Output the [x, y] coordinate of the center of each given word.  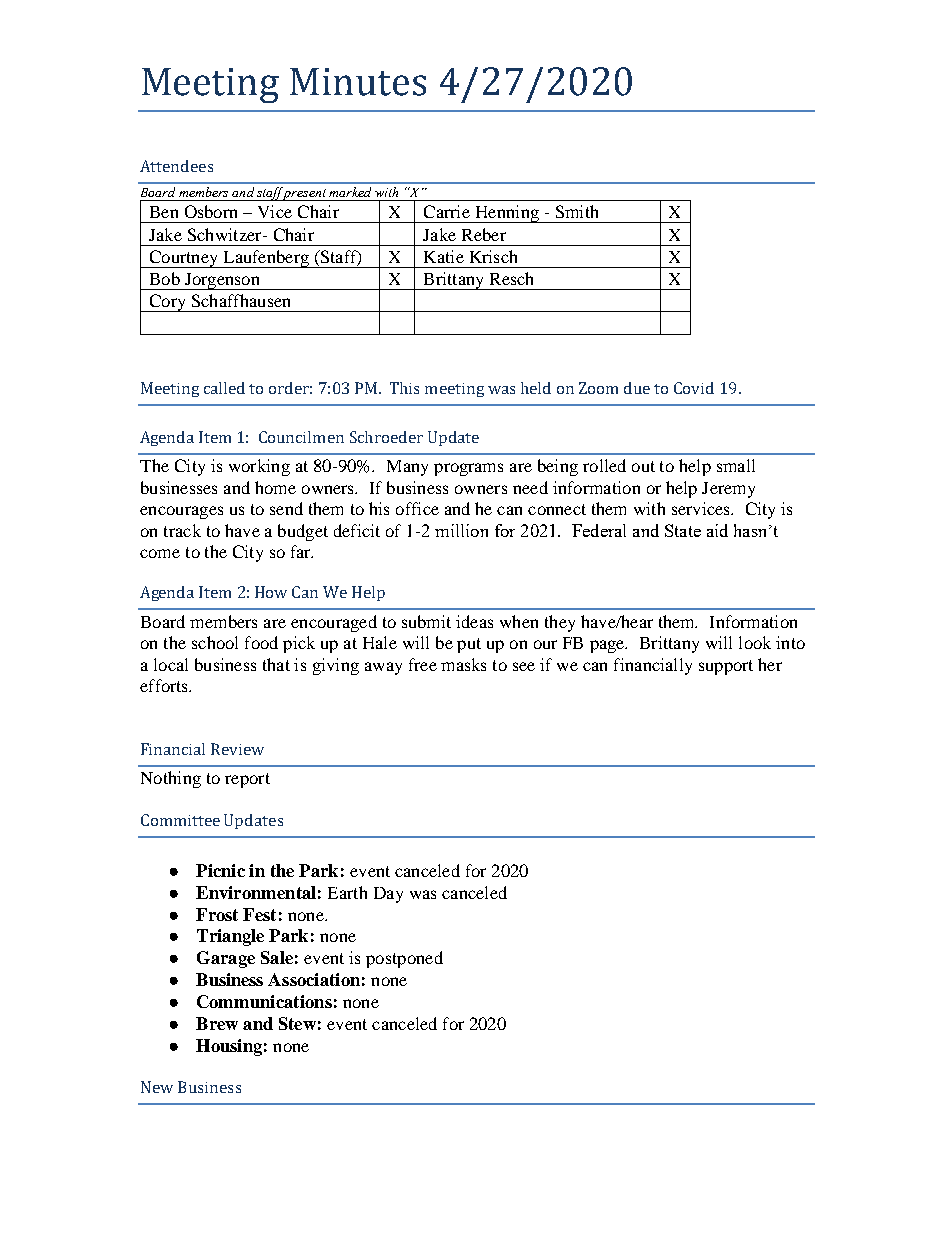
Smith [577, 211]
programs [468, 469]
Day [388, 895]
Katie [444, 256]
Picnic [220, 870]
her [770, 664]
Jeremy [728, 490]
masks [463, 664]
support [726, 667]
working [259, 467]
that [276, 664]
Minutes [358, 82]
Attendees [176, 166]
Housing [229, 1047]
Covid [694, 388]
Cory [167, 303]
